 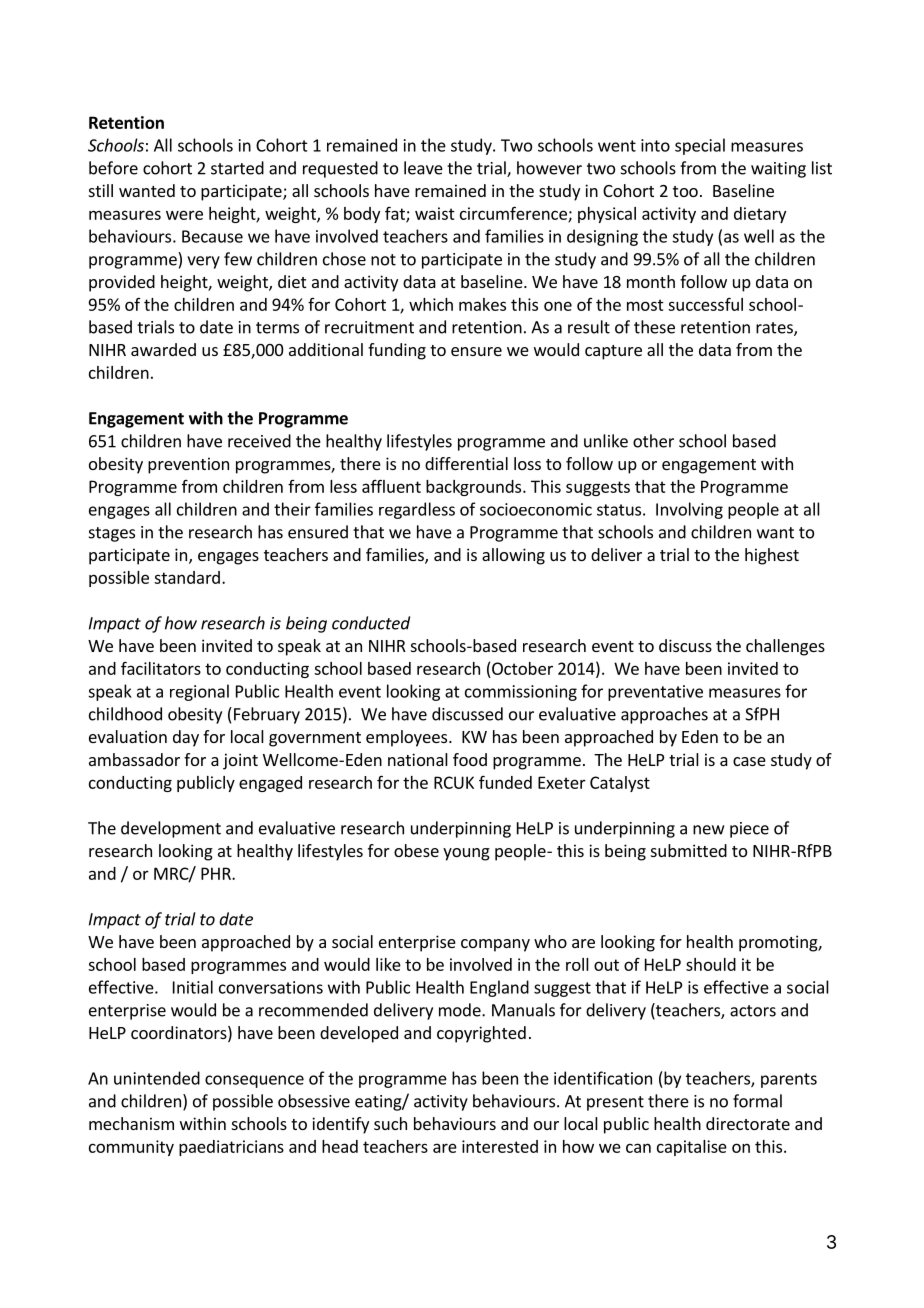 What do you see at coordinates (161, 668) in the screenshot?
I see `facilitators` at bounding box center [161, 668].
